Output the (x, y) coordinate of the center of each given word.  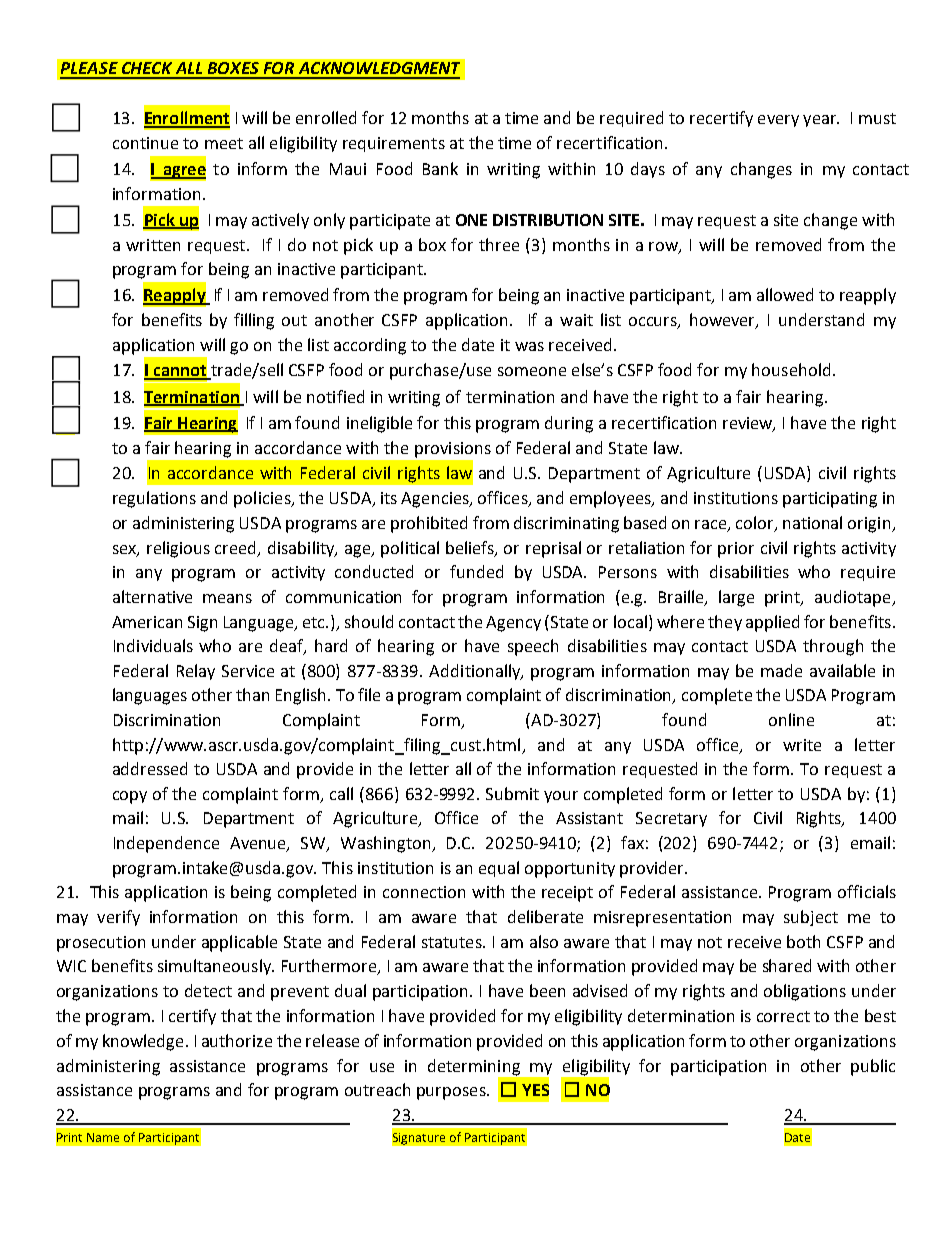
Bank (440, 168)
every (778, 121)
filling (254, 321)
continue (145, 143)
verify (118, 918)
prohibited (429, 524)
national (812, 522)
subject (811, 918)
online (791, 719)
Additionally (476, 672)
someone (532, 371)
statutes (453, 942)
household (791, 369)
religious (178, 549)
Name (103, 1137)
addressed (150, 768)
